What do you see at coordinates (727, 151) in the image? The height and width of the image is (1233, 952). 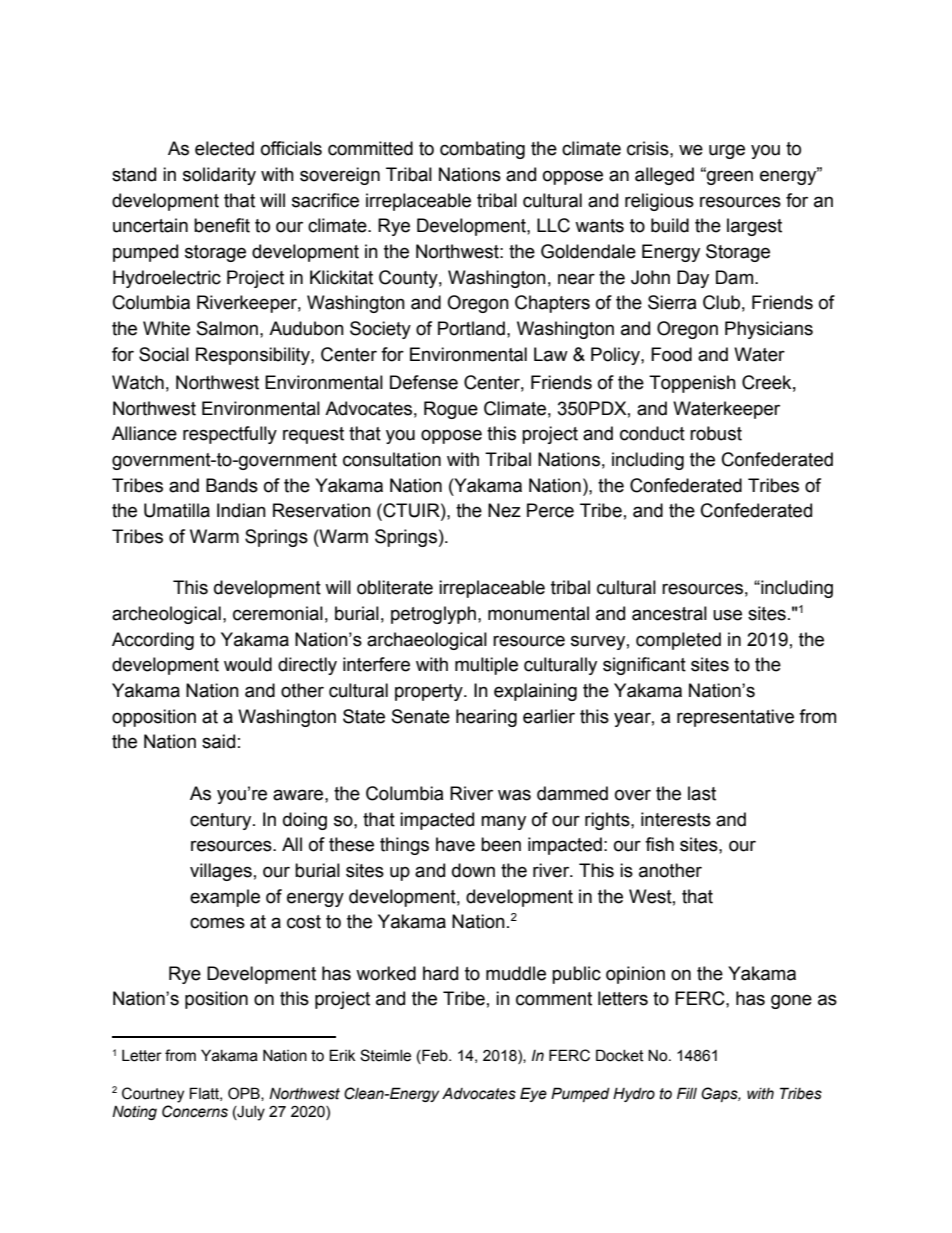 I see `urge` at bounding box center [727, 151].
